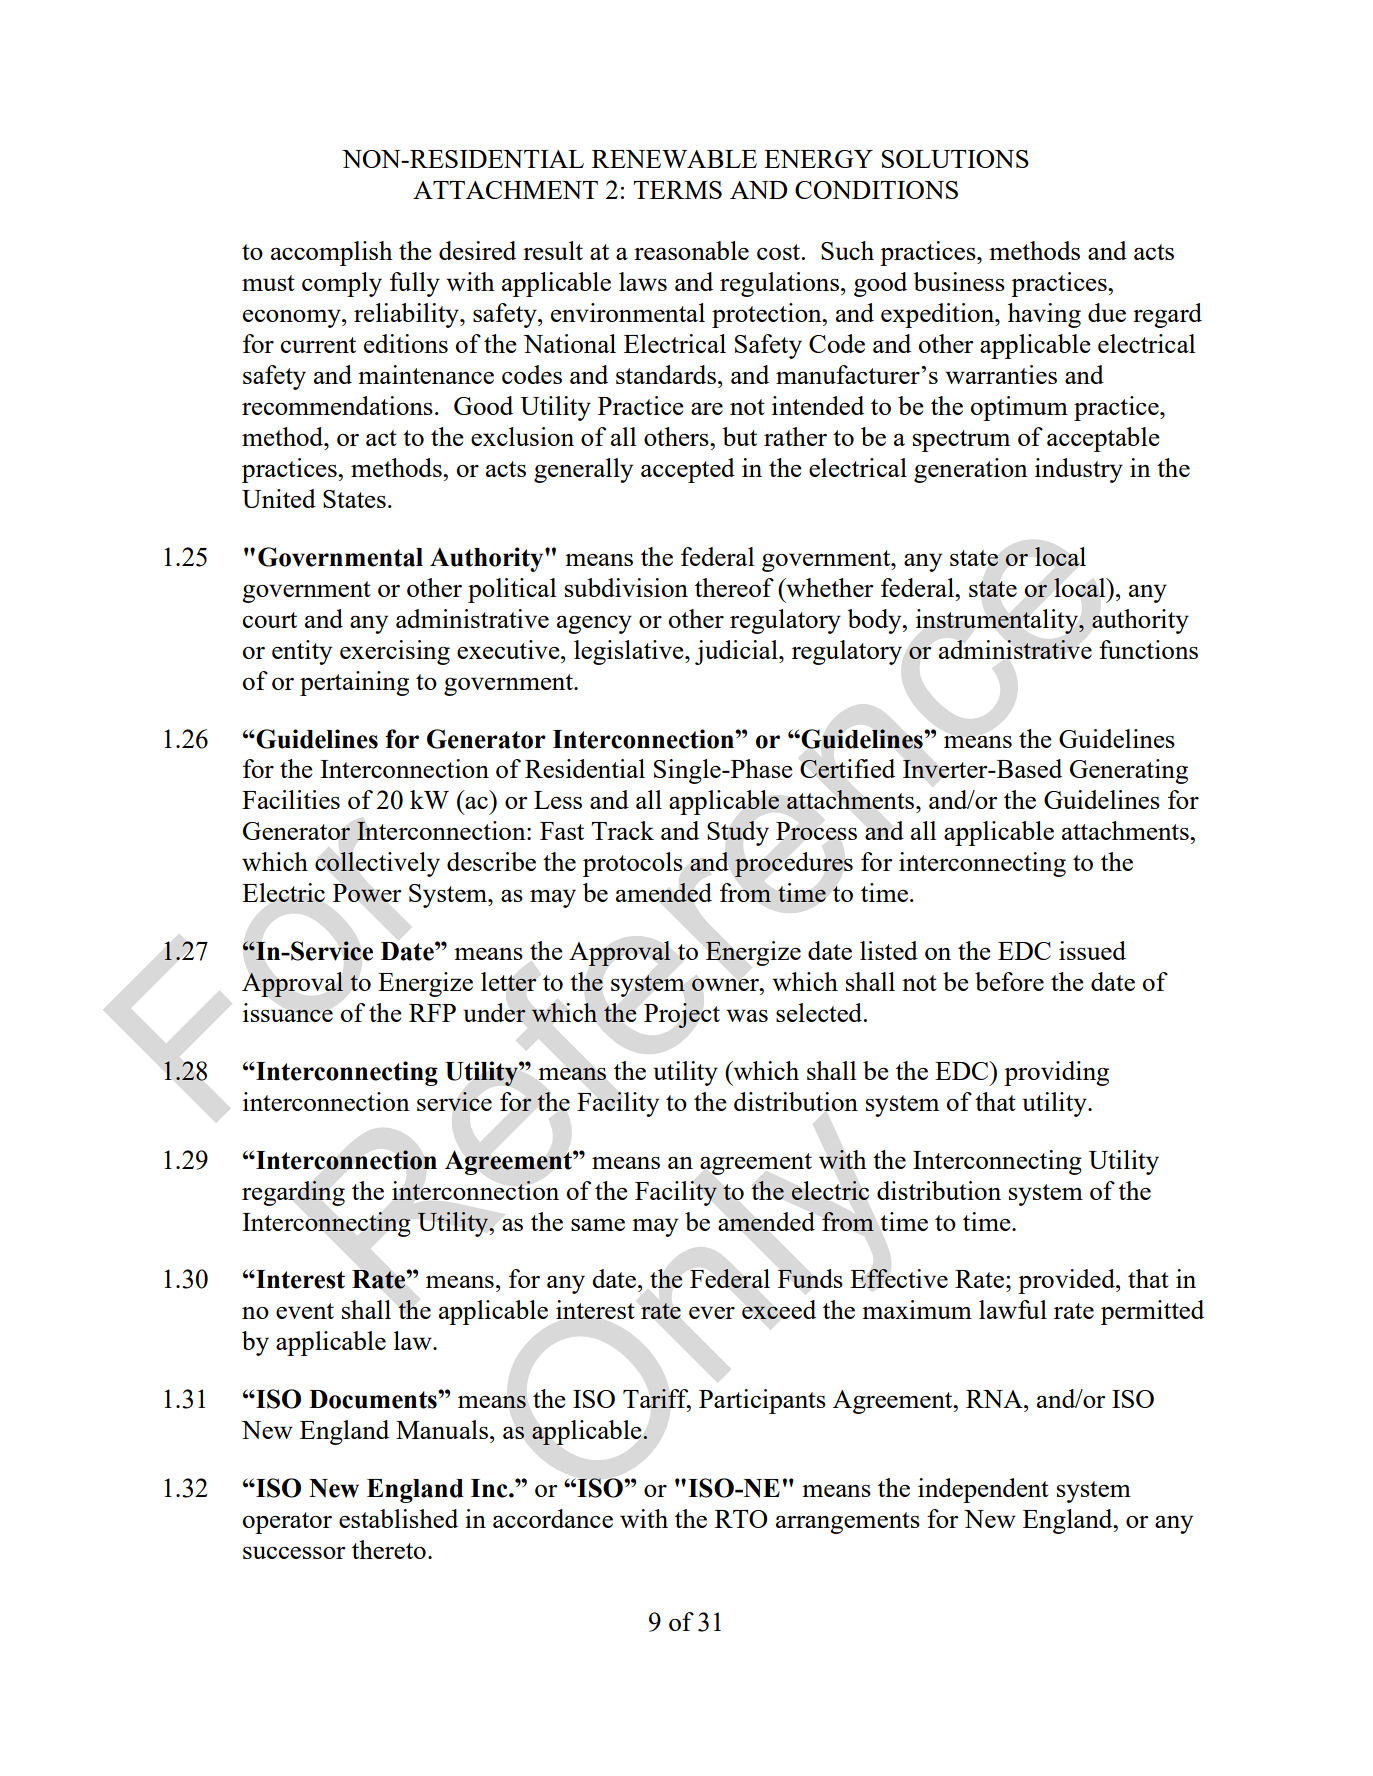 Image resolution: width=1373 pixels, height=1776 pixels. What do you see at coordinates (332, 253) in the screenshot?
I see `accomplish` at bounding box center [332, 253].
